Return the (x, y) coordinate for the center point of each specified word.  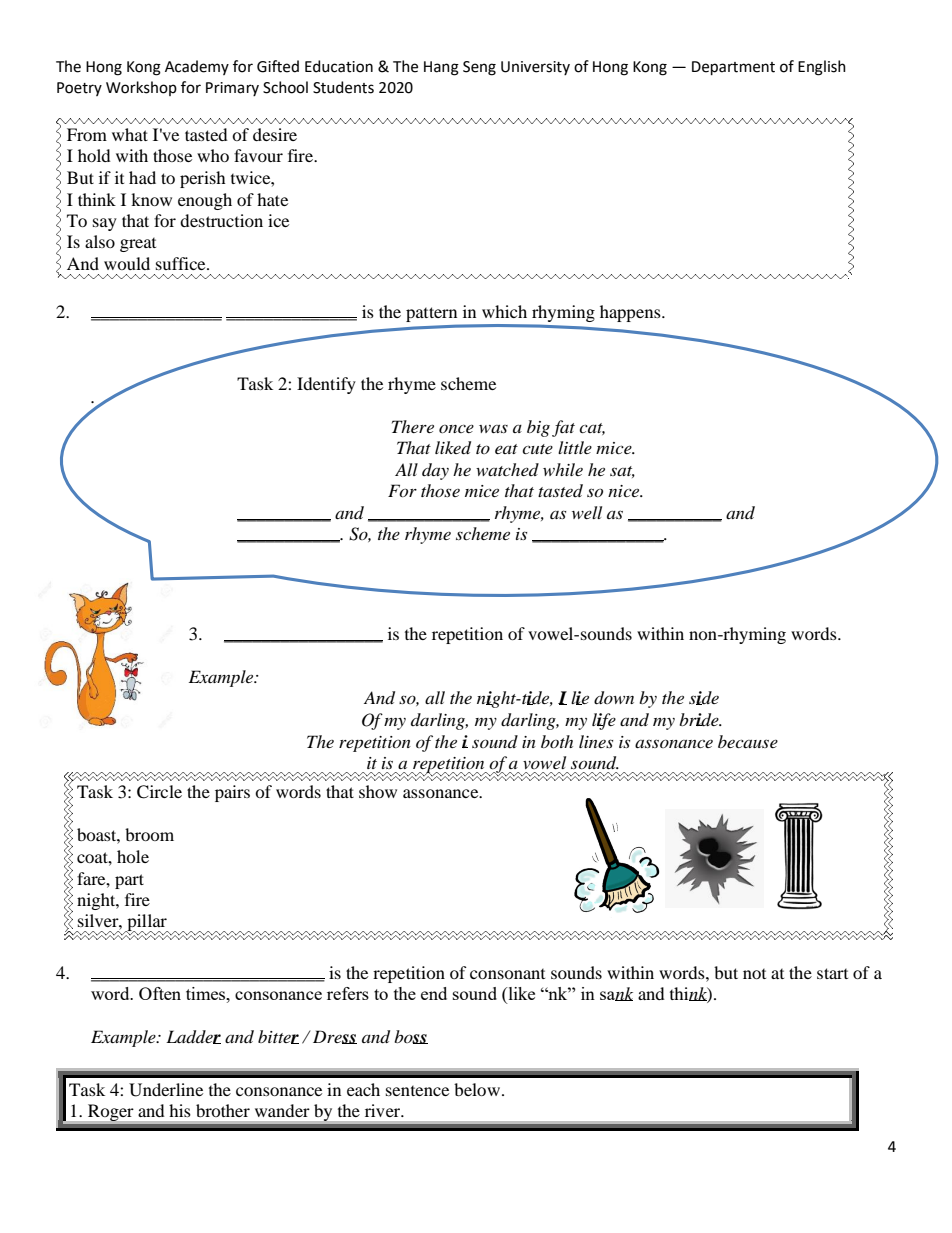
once (456, 428)
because (748, 741)
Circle (159, 792)
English (822, 68)
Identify (326, 385)
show (378, 791)
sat (622, 472)
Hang (441, 68)
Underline (166, 1090)
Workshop (141, 88)
